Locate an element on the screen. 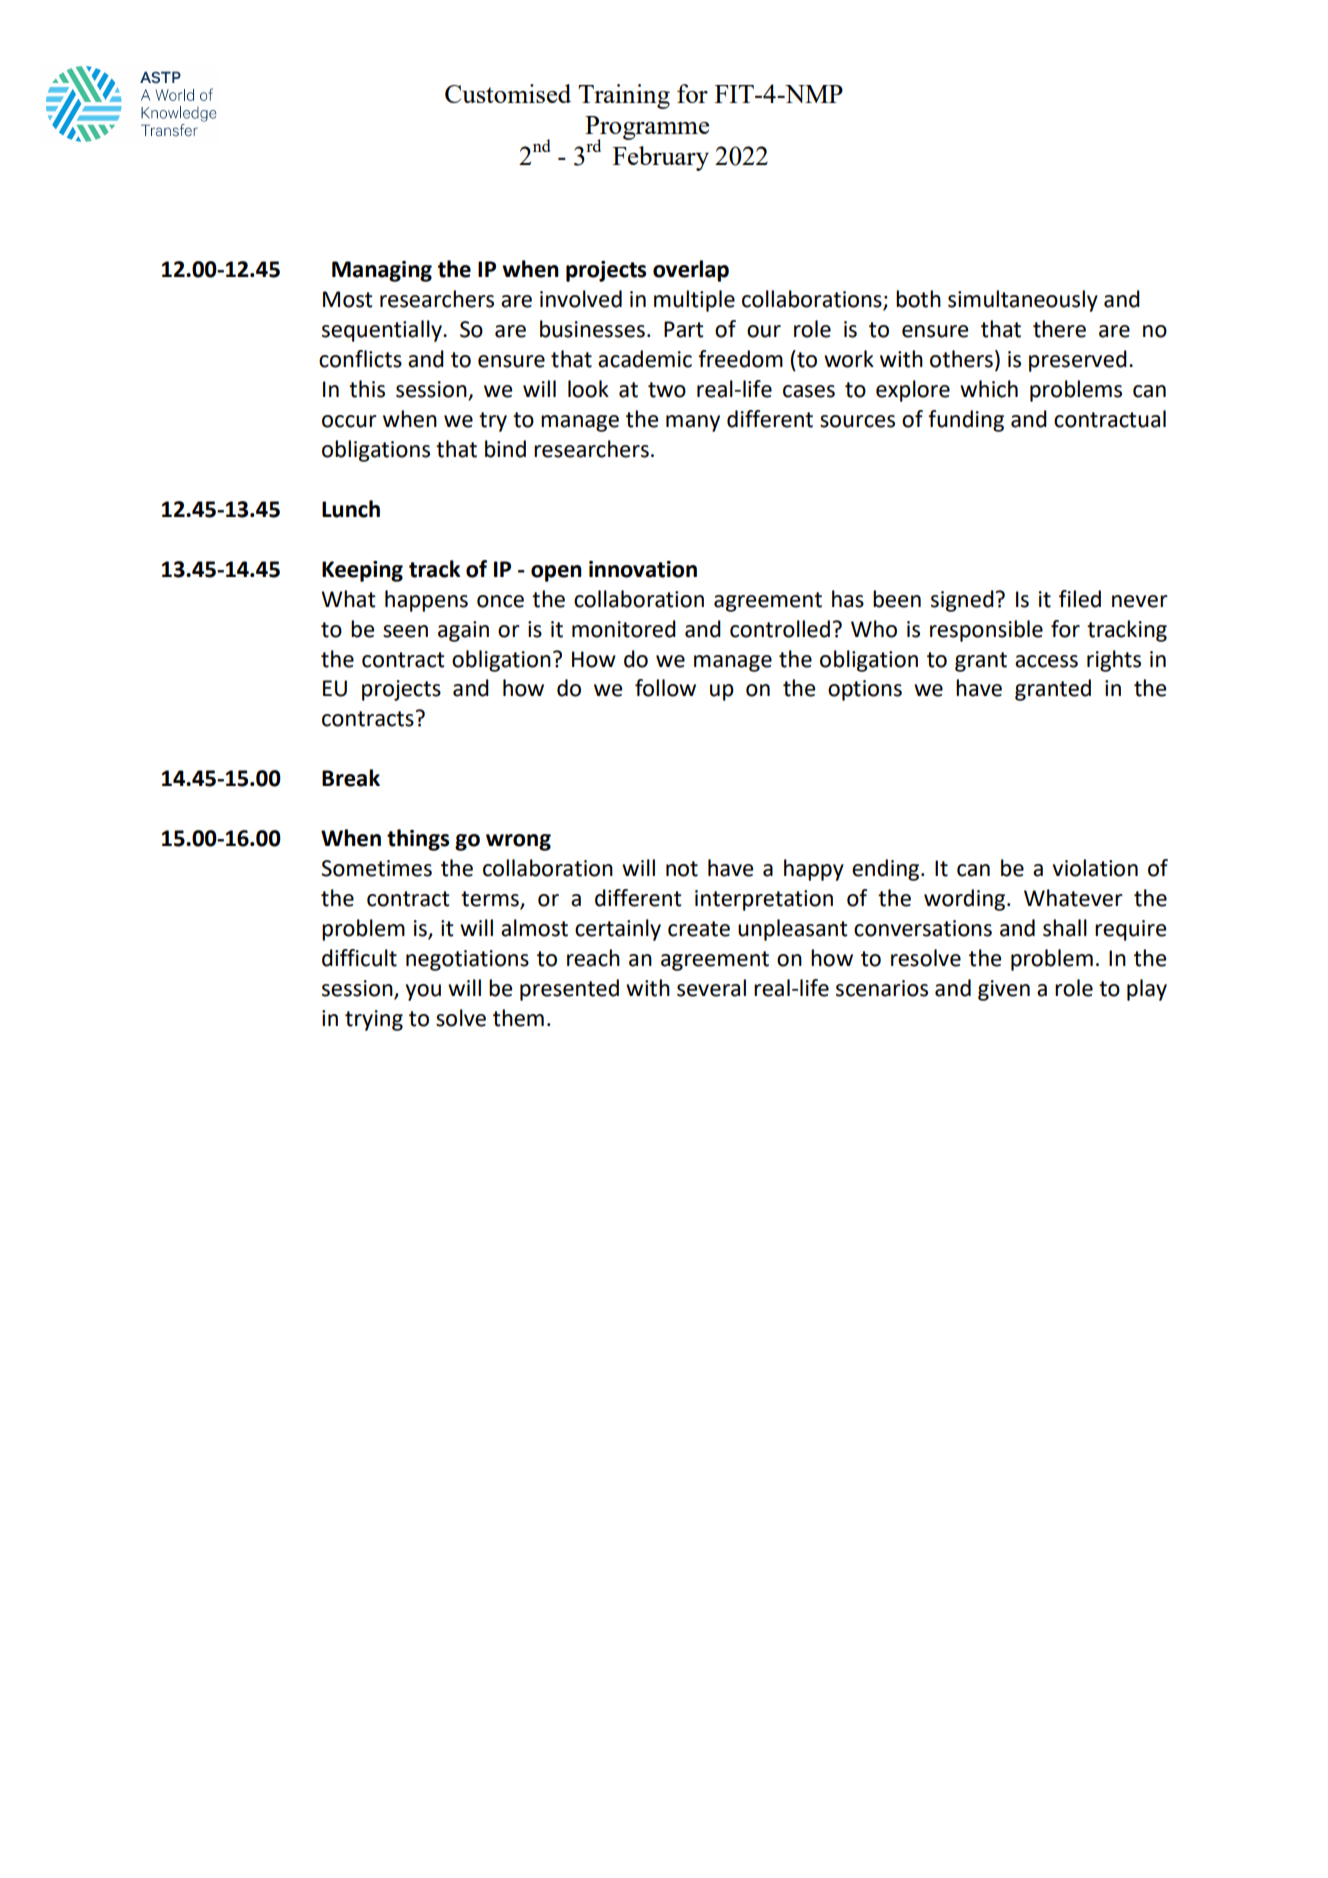 The image size is (1328, 1878). happens is located at coordinates (426, 601).
